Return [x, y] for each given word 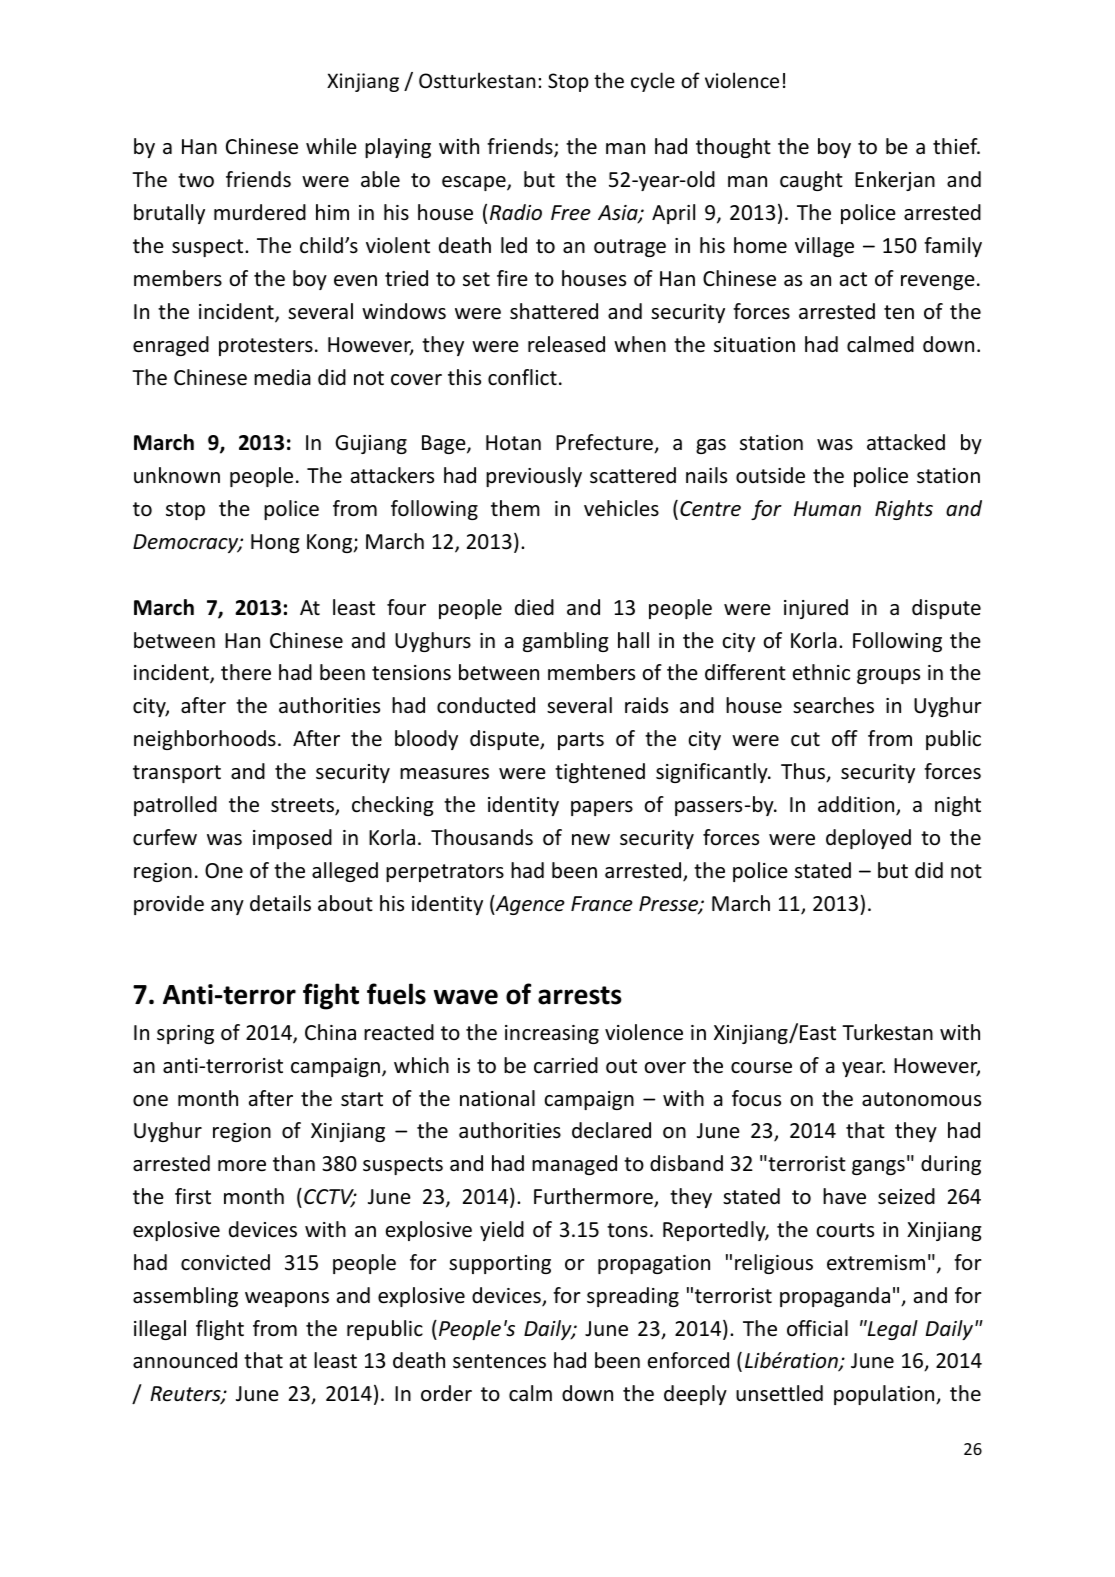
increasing [552, 1034]
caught [811, 181]
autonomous [921, 1099]
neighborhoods [205, 740]
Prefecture [605, 443]
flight [220, 1330]
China [330, 1032]
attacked [906, 442]
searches [833, 705]
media [282, 377]
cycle [653, 82]
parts [581, 741]
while [331, 146]
